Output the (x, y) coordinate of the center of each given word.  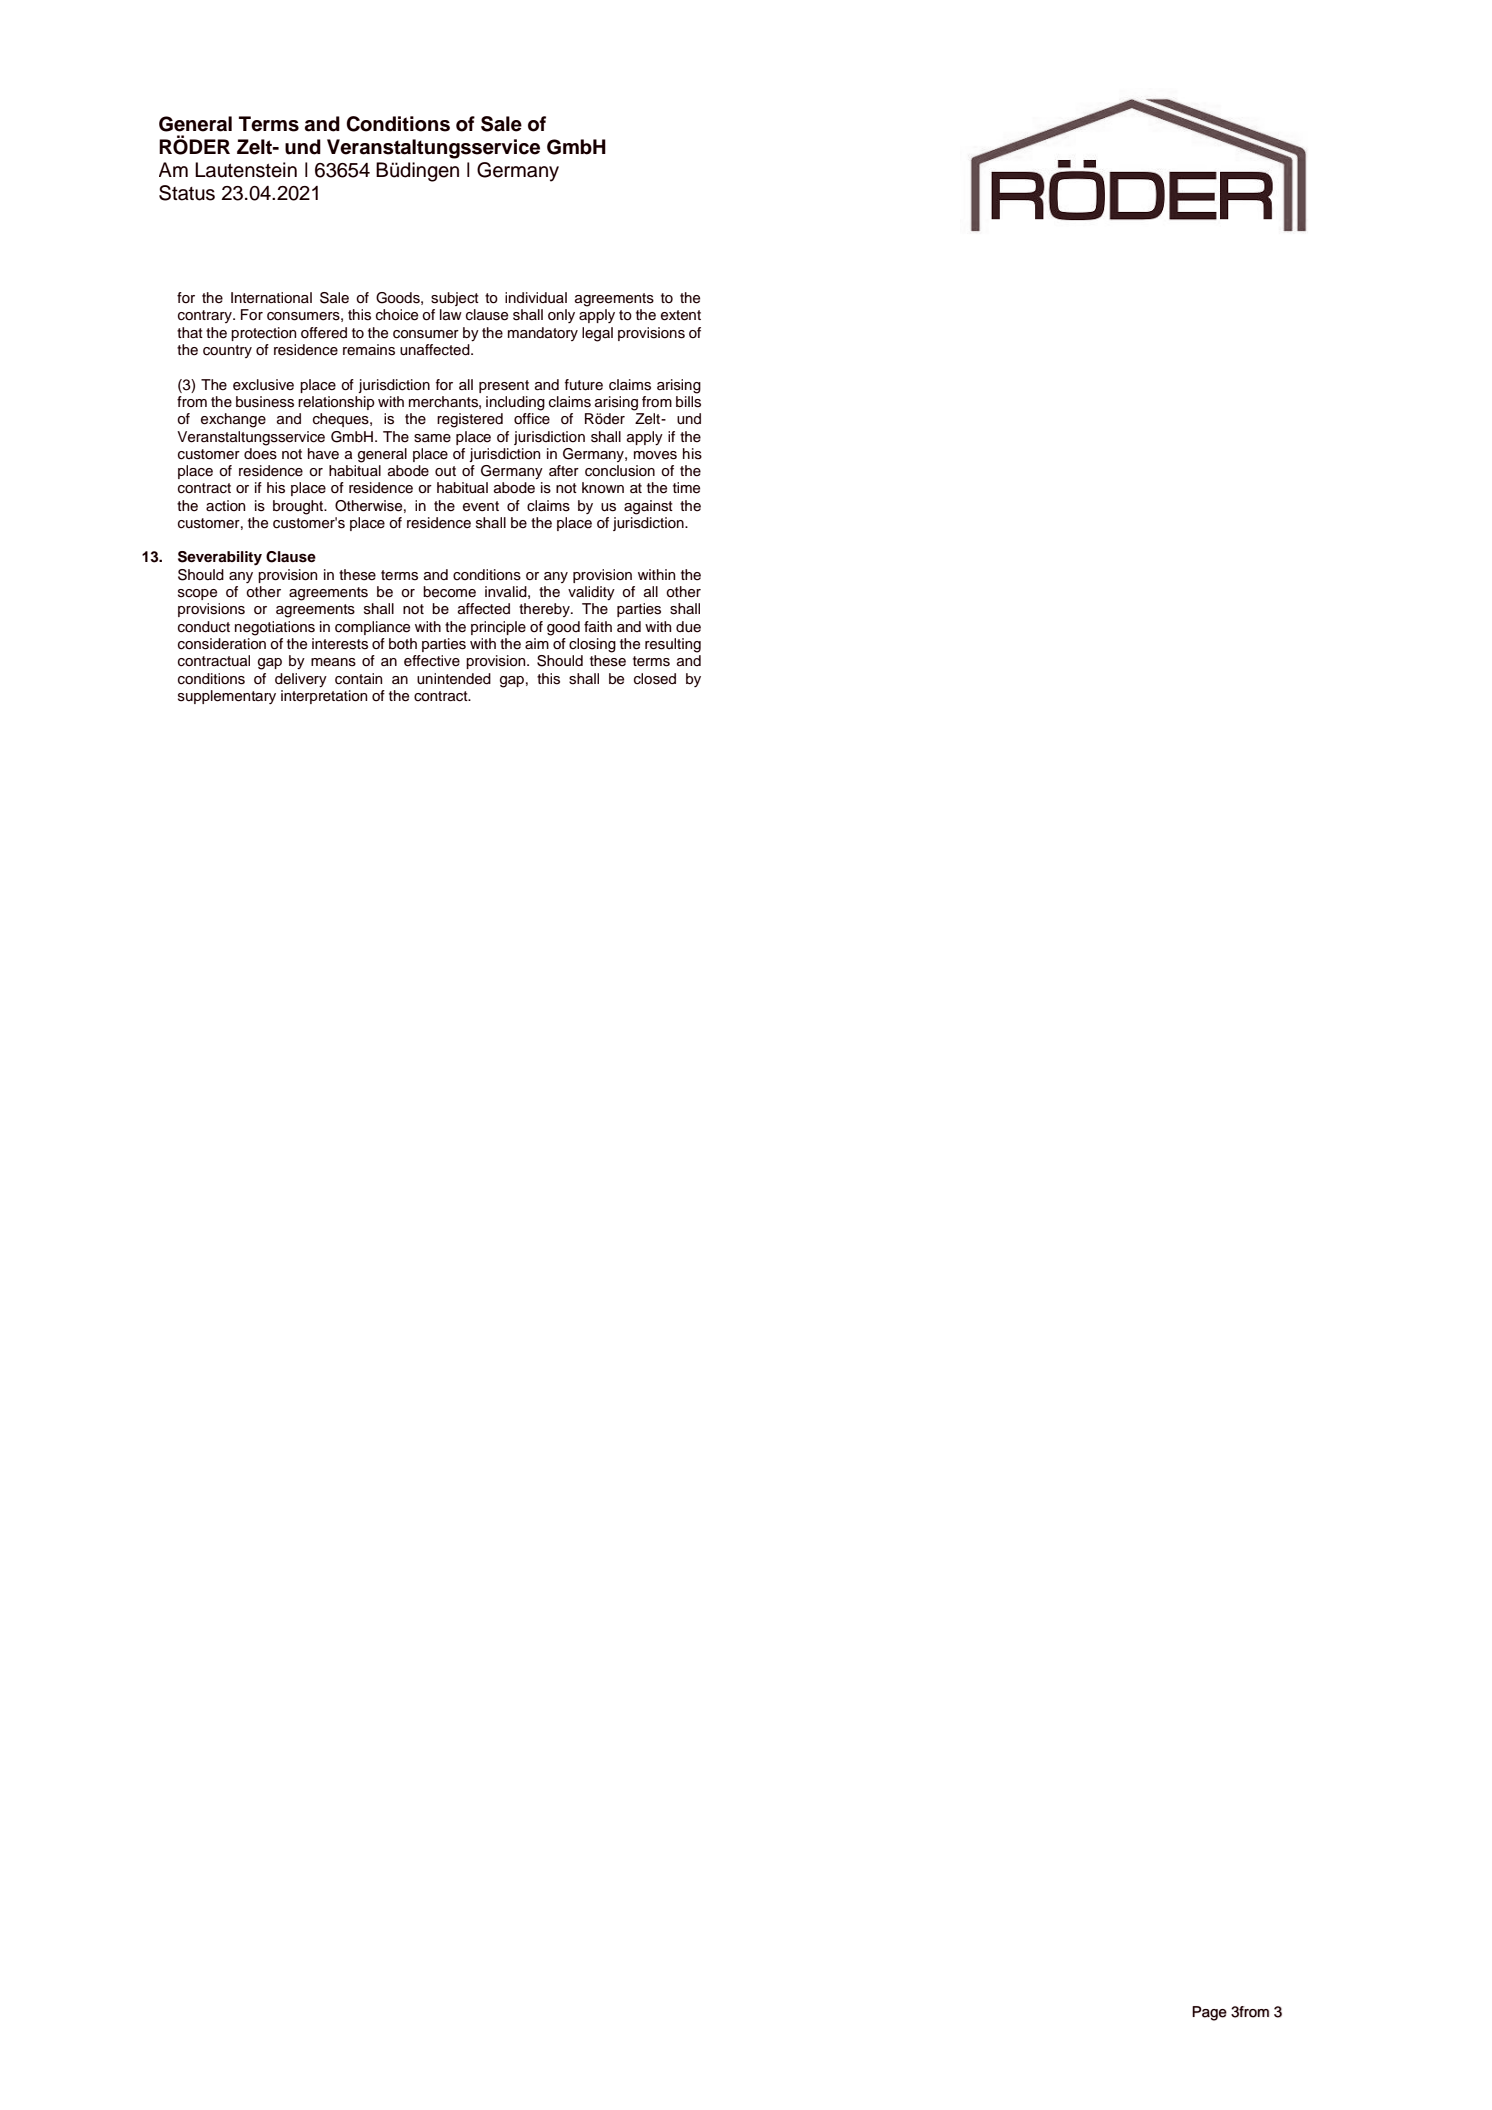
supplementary (227, 697)
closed (655, 679)
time (686, 488)
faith (598, 627)
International (271, 298)
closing (592, 645)
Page (1209, 2013)
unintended (454, 679)
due (688, 627)
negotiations (275, 628)
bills (688, 402)
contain (358, 679)
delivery (301, 680)
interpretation (324, 697)
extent (681, 315)
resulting (673, 645)
